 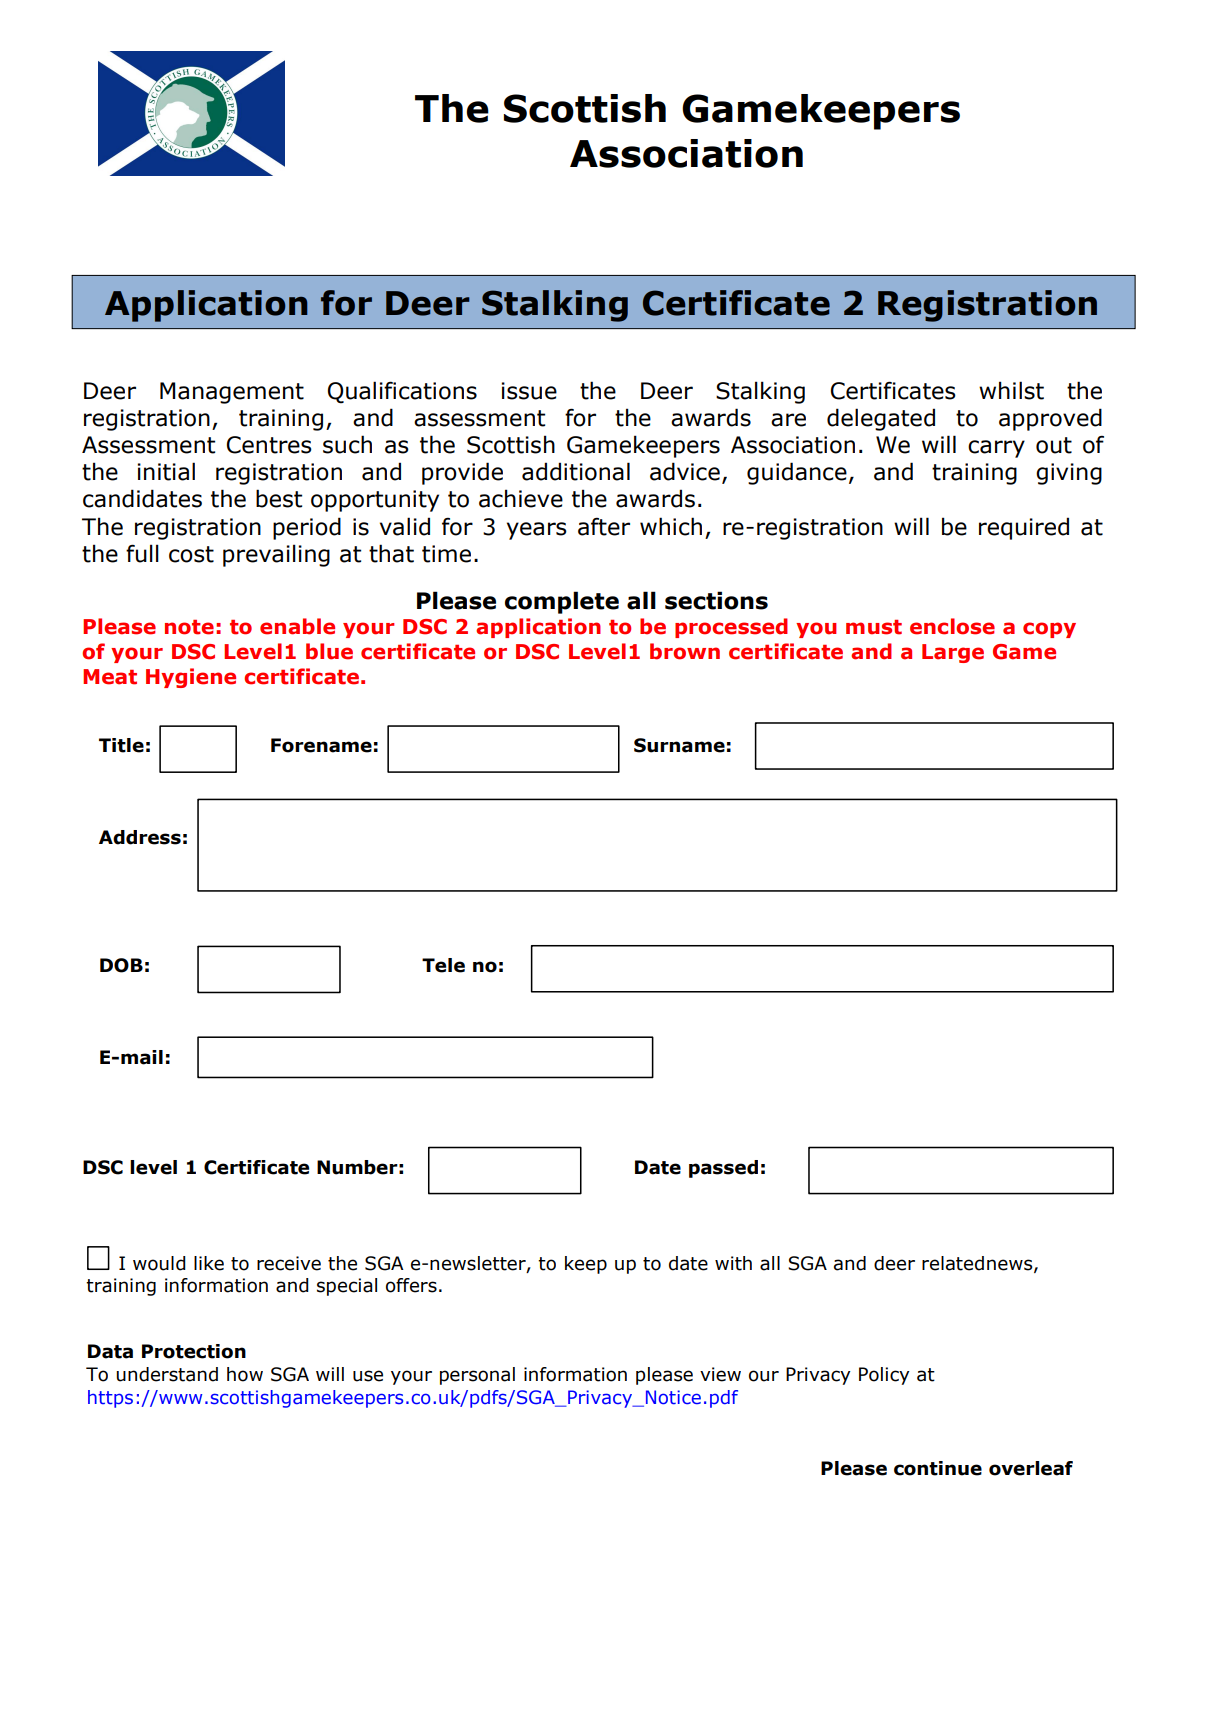 What do you see at coordinates (733, 1263) in the screenshot?
I see `with` at bounding box center [733, 1263].
